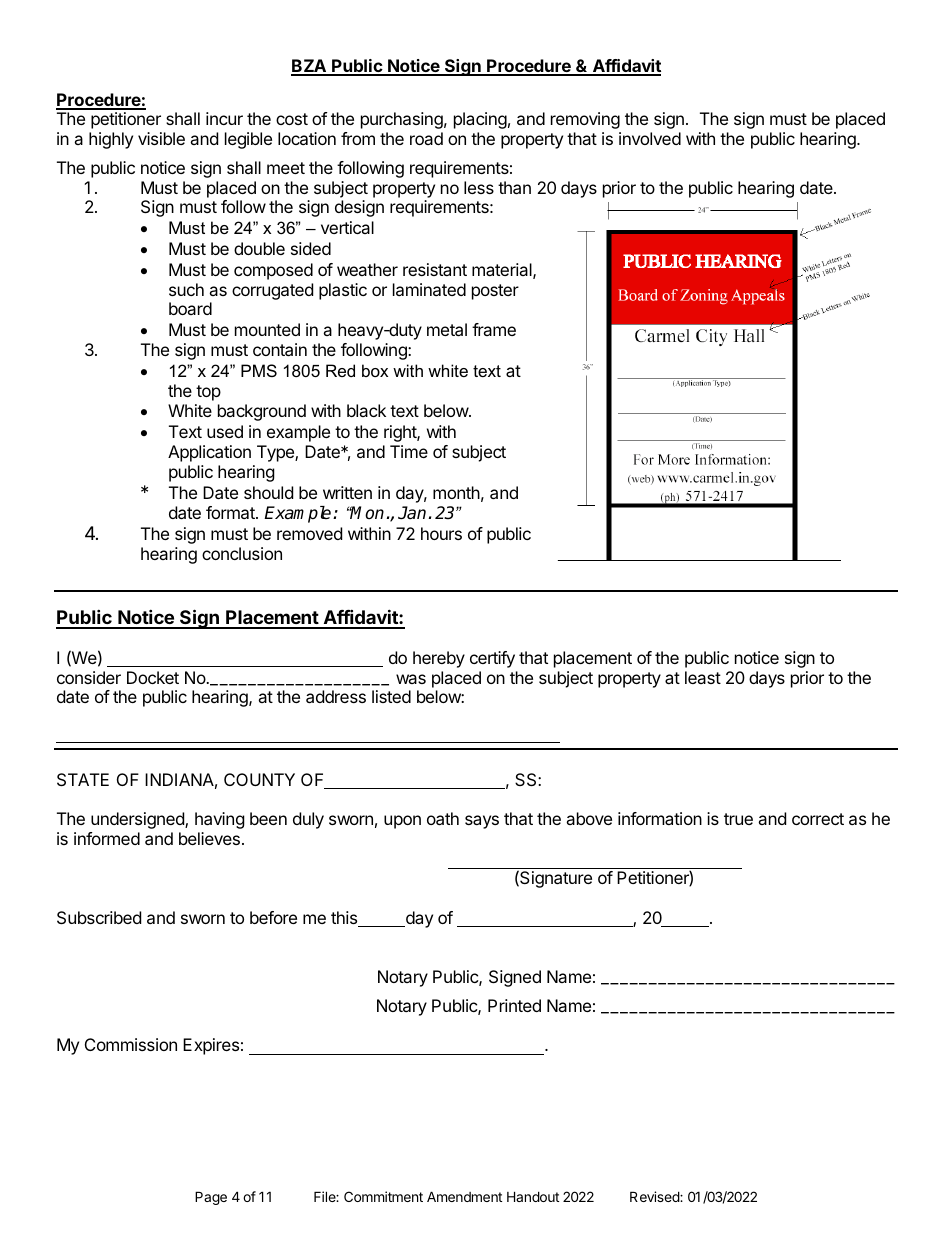 This document has height=1233, width=952. What do you see at coordinates (190, 308) in the document?
I see `board` at bounding box center [190, 308].
